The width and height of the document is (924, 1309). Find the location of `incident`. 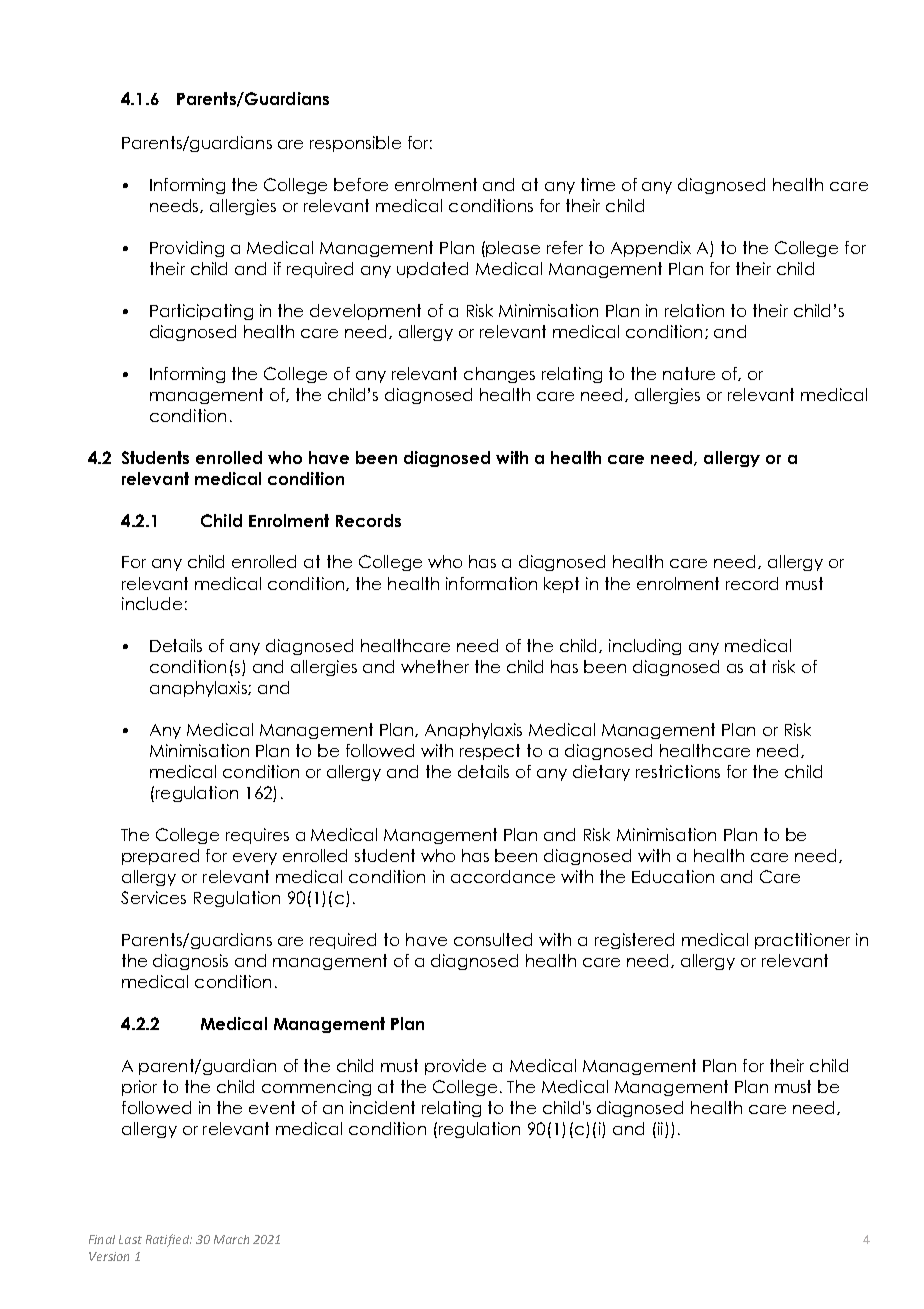

incident is located at coordinates (382, 1107).
